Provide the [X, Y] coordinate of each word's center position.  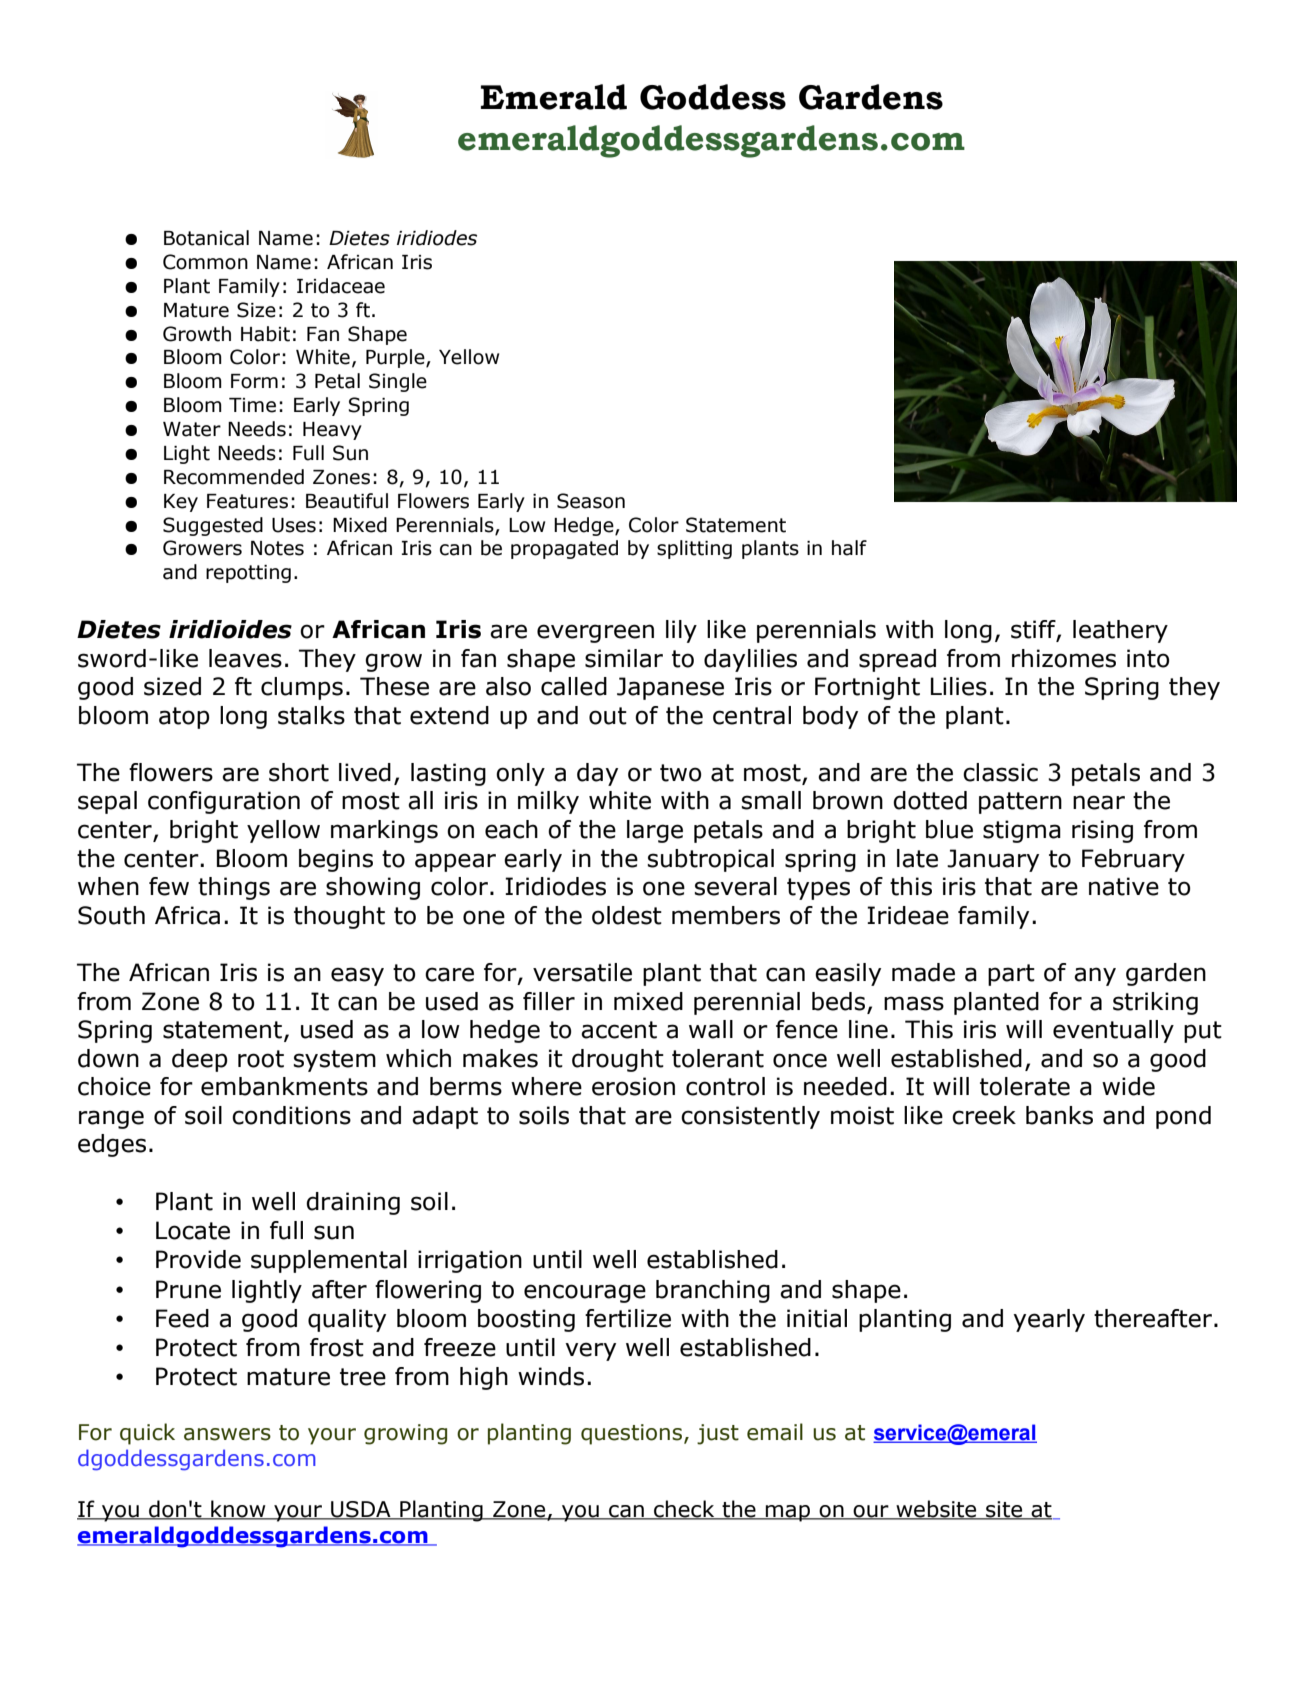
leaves [245, 658]
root [261, 1059]
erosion [633, 1086]
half [849, 548]
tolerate [1025, 1086]
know [238, 1510]
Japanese [670, 688]
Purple [396, 358]
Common [205, 262]
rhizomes [1064, 658]
